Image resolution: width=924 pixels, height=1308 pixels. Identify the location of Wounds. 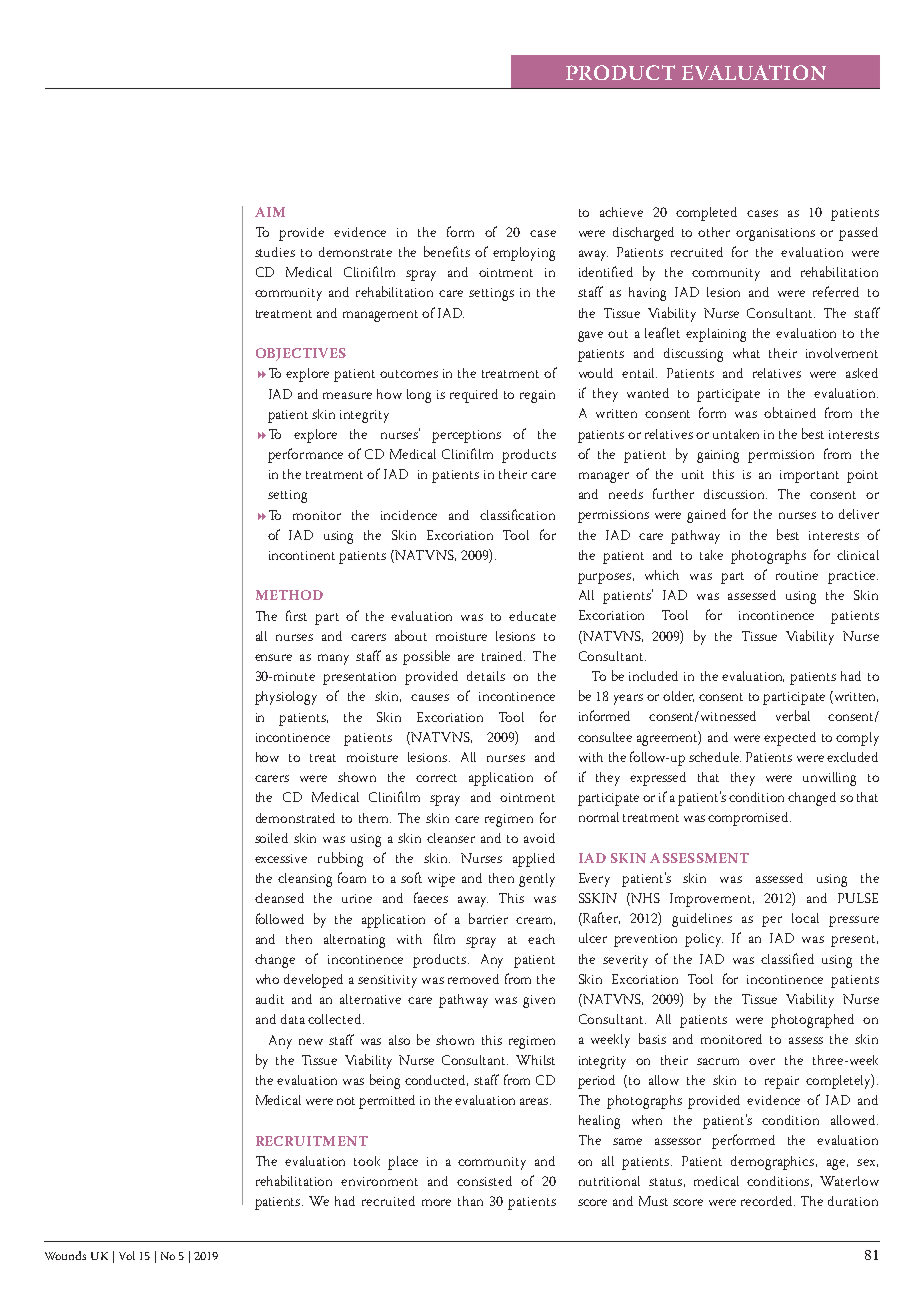
(65, 1255).
